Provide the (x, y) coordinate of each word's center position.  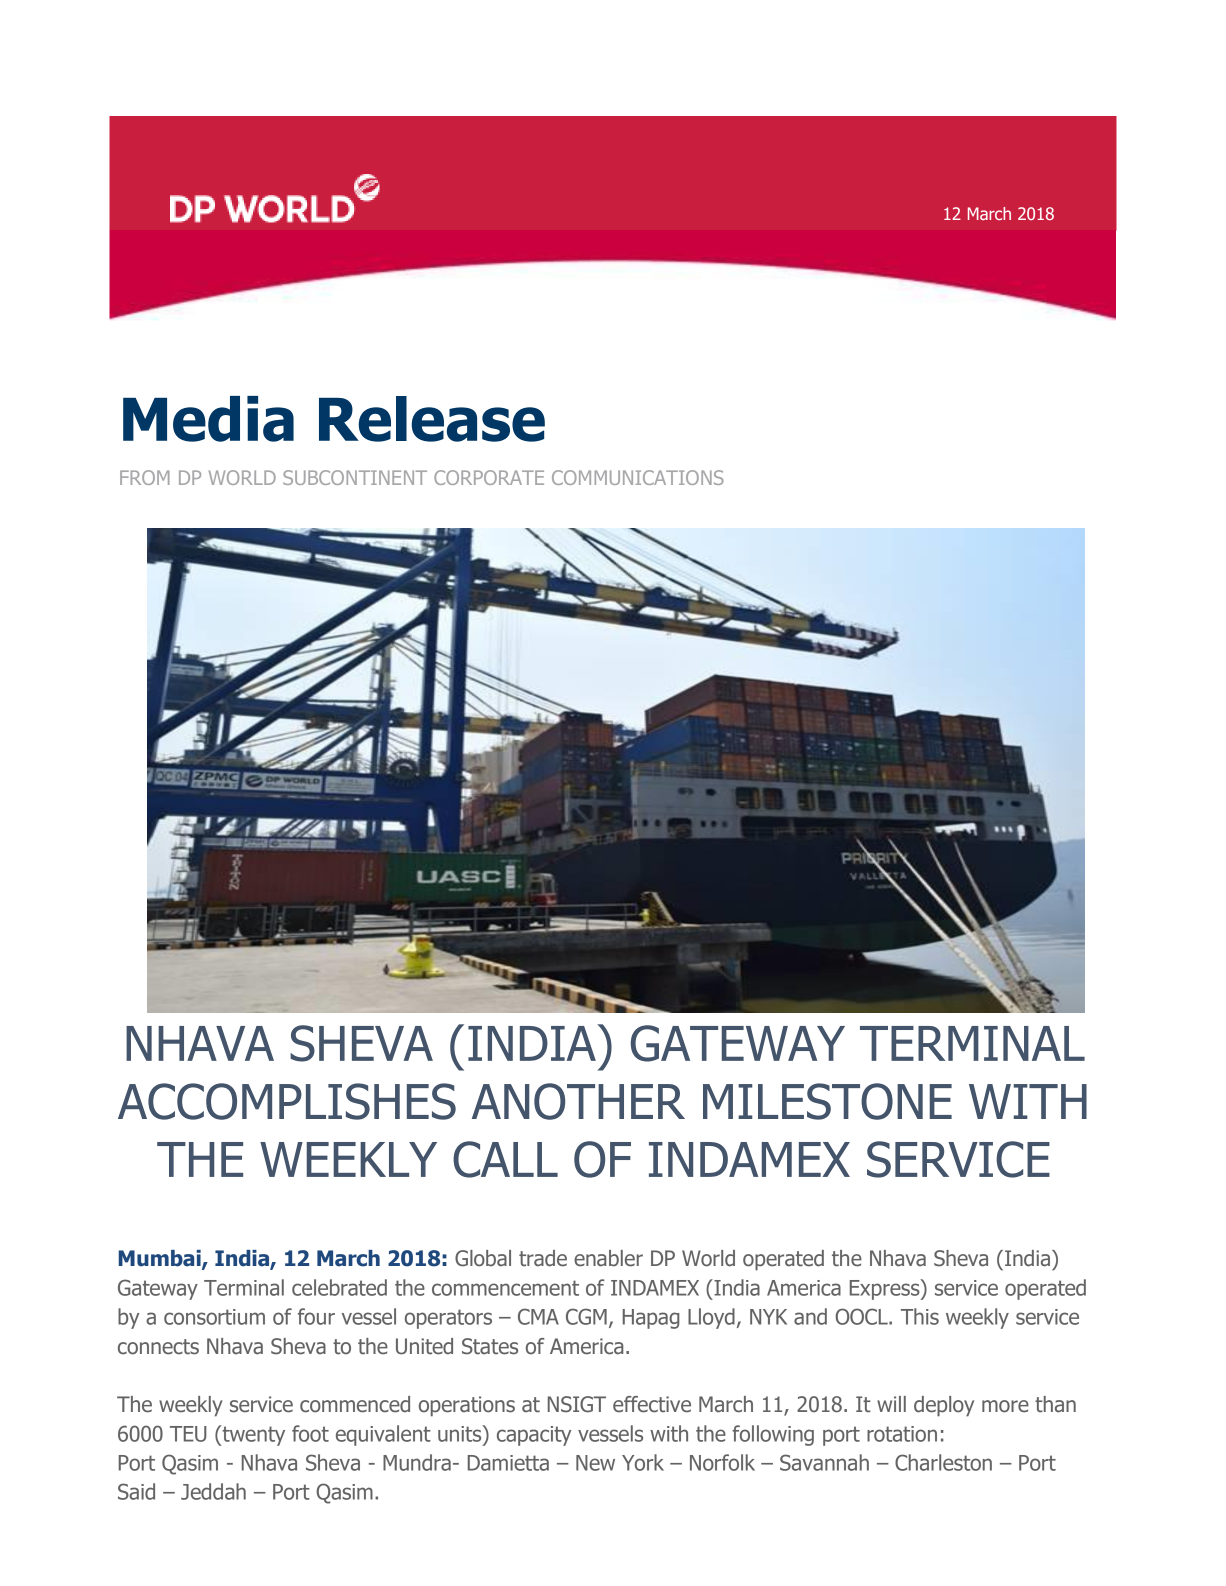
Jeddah (213, 1491)
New (595, 1463)
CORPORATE (489, 477)
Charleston (943, 1462)
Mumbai (161, 1259)
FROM (145, 477)
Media (208, 419)
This (920, 1316)
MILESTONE (827, 1101)
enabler (608, 1258)
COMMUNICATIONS (638, 477)
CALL (505, 1159)
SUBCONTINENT (355, 477)
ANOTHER (578, 1101)
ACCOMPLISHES (287, 1101)
